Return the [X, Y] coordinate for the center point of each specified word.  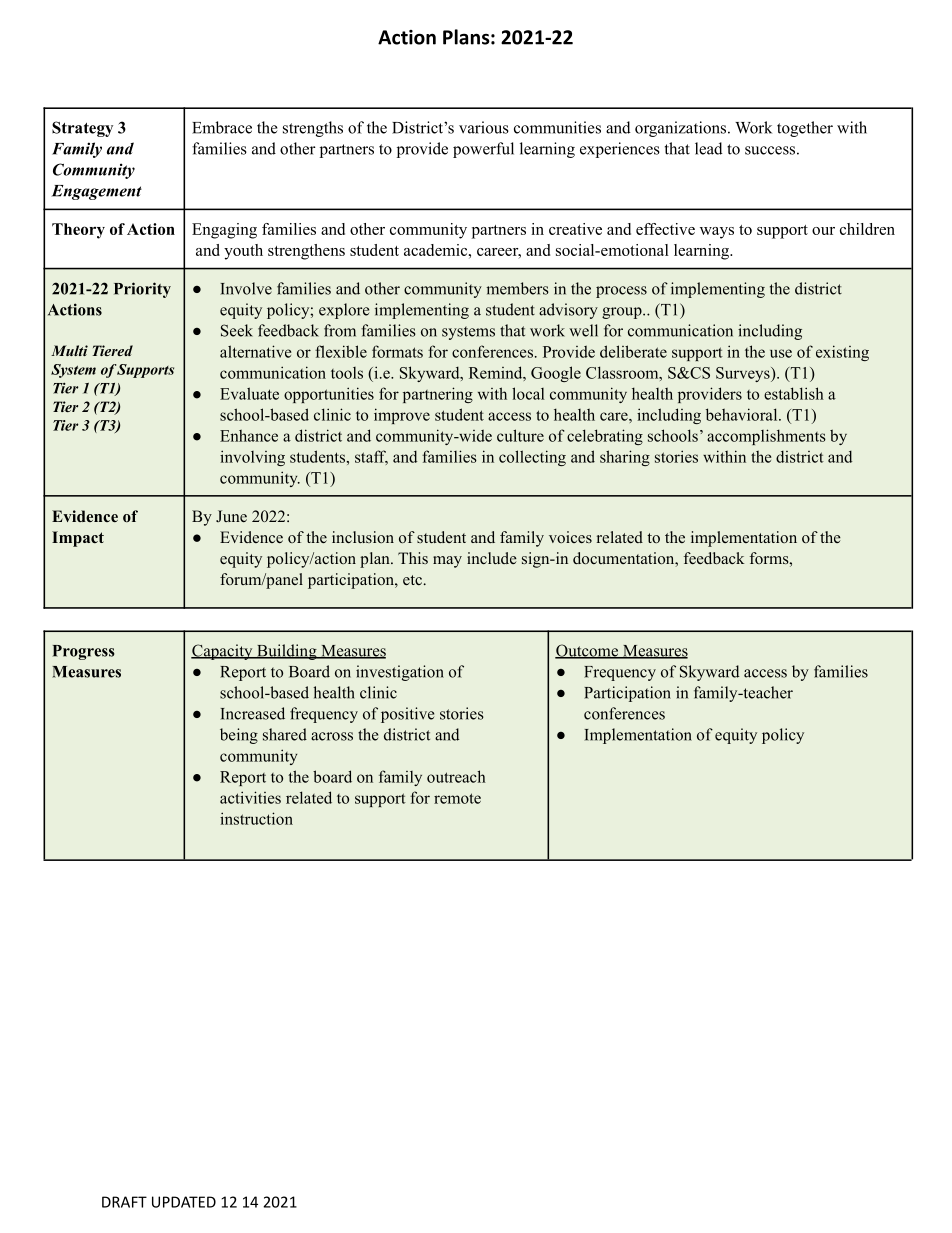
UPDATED [184, 1202]
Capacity [223, 652]
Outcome [587, 651]
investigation [400, 673]
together [805, 129]
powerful [483, 150]
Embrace [222, 127]
